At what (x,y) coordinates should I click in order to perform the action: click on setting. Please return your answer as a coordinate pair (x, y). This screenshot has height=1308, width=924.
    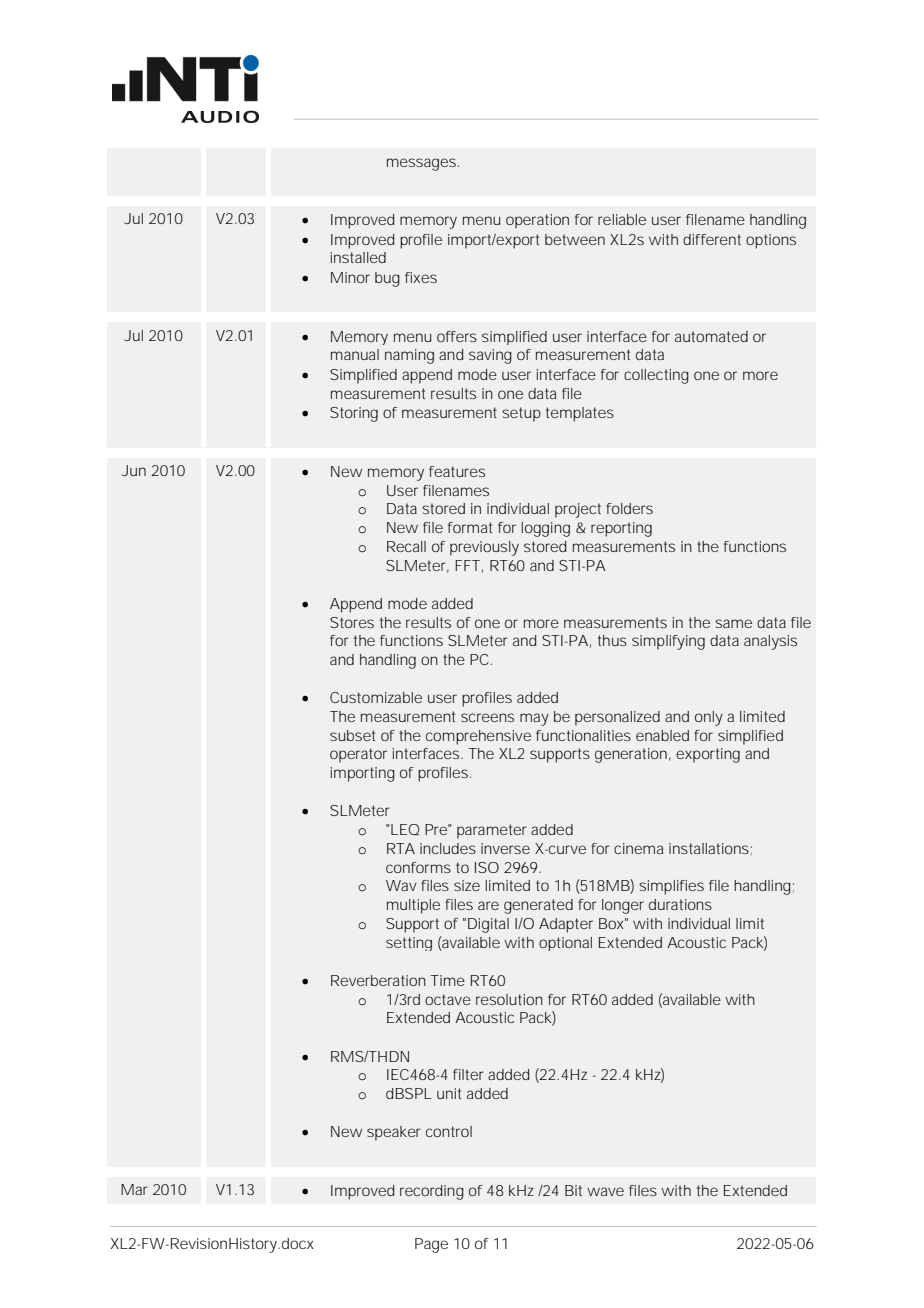
    Looking at the image, I should click on (409, 944).
